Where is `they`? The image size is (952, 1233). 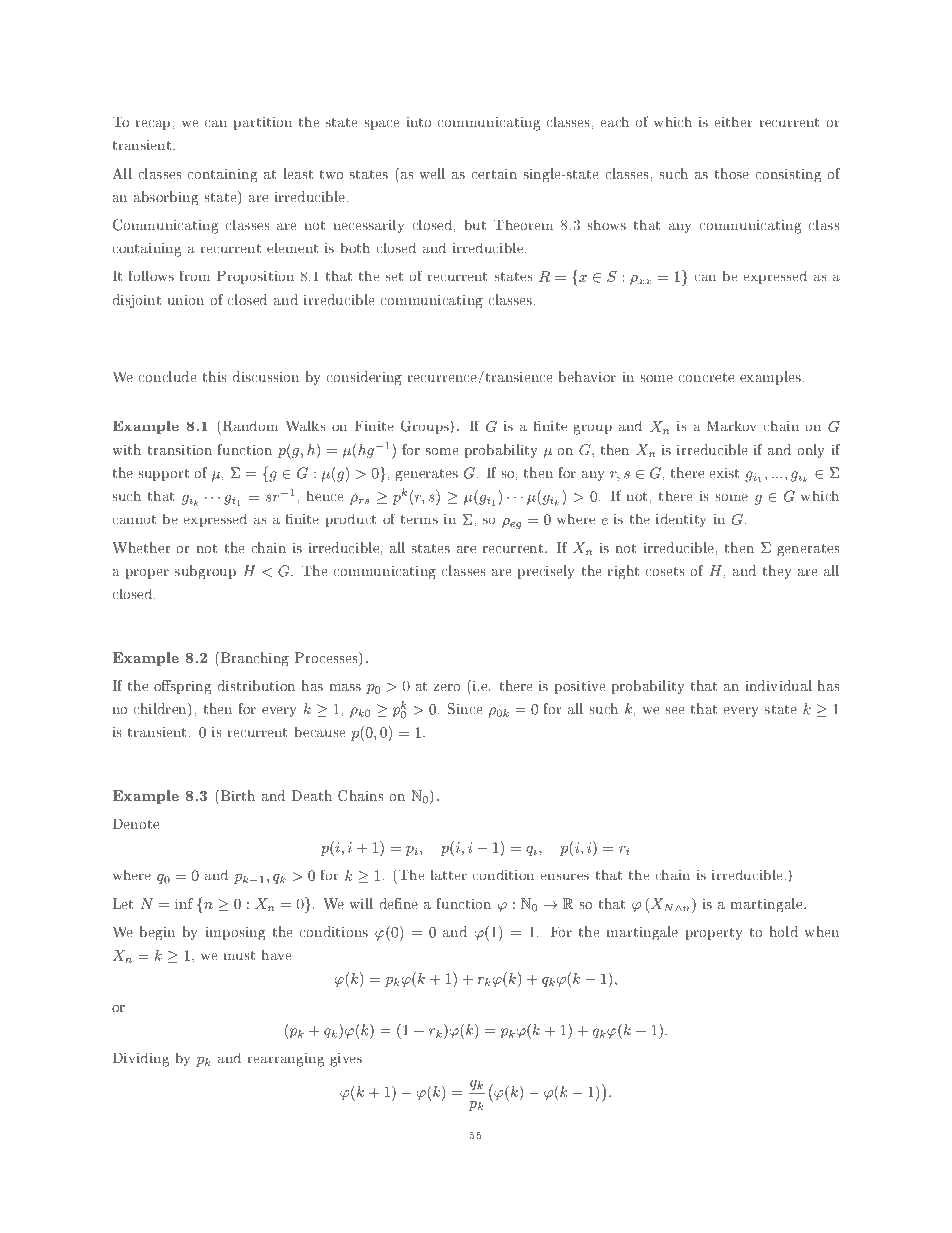
they is located at coordinates (777, 572).
